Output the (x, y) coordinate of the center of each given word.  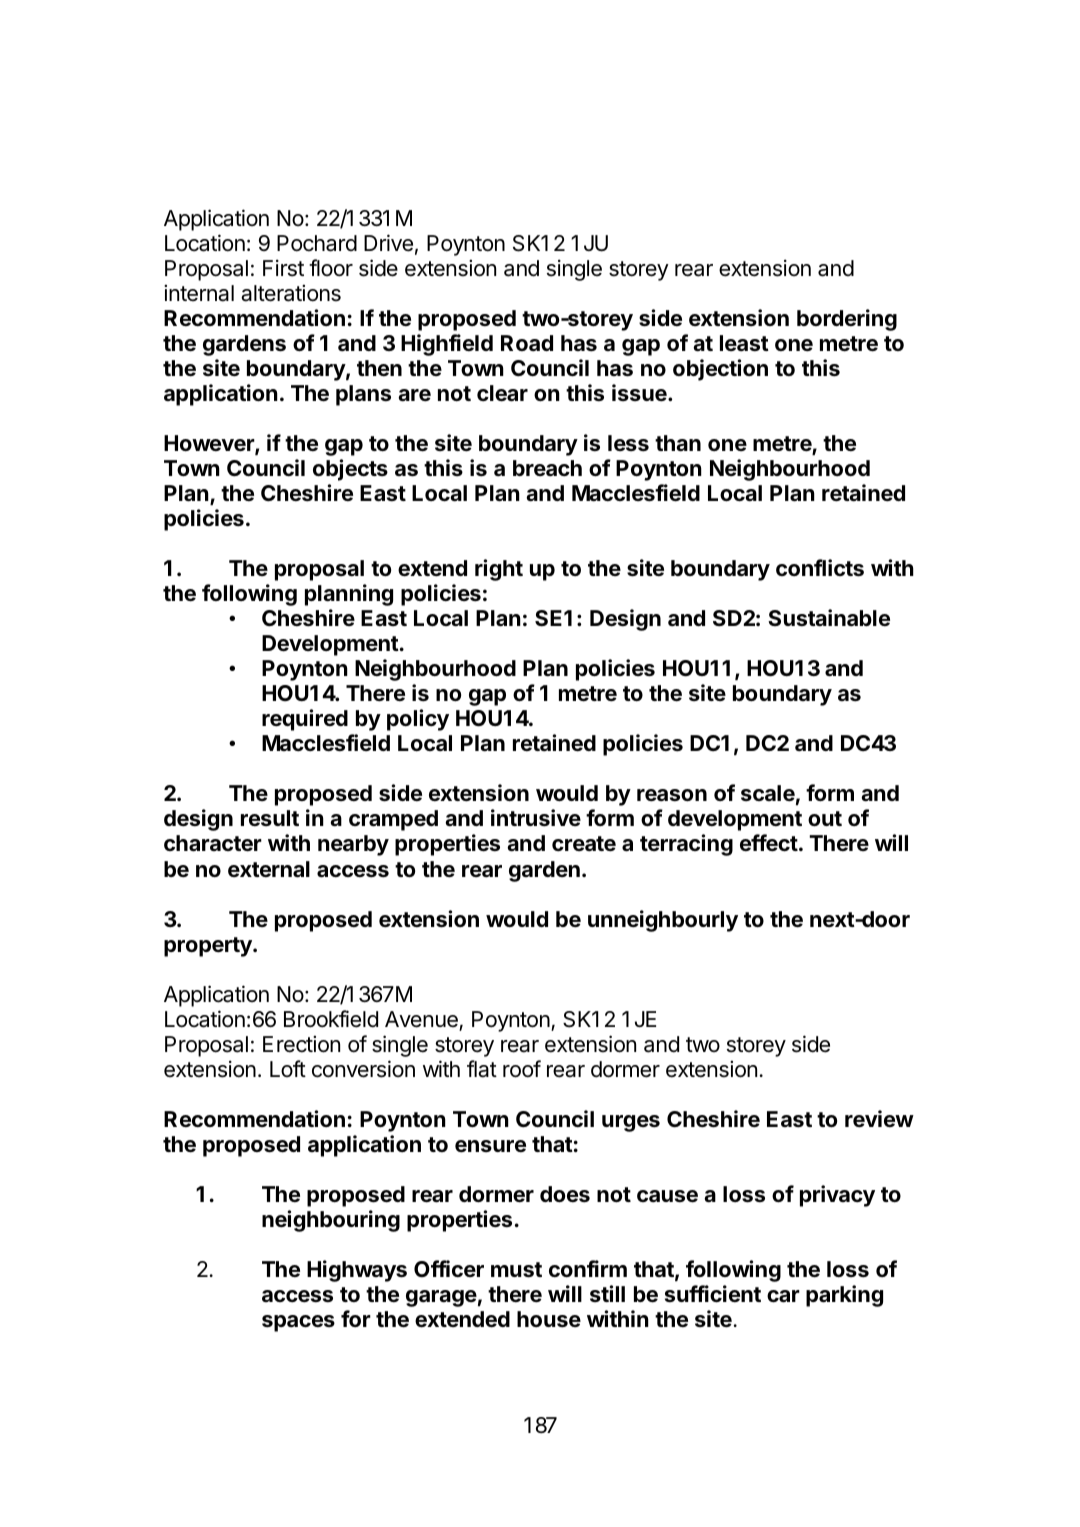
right (499, 570)
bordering (847, 320)
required (305, 720)
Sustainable (829, 618)
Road (527, 343)
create (584, 844)
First (283, 268)
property (209, 947)
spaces (298, 1323)
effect (769, 843)
